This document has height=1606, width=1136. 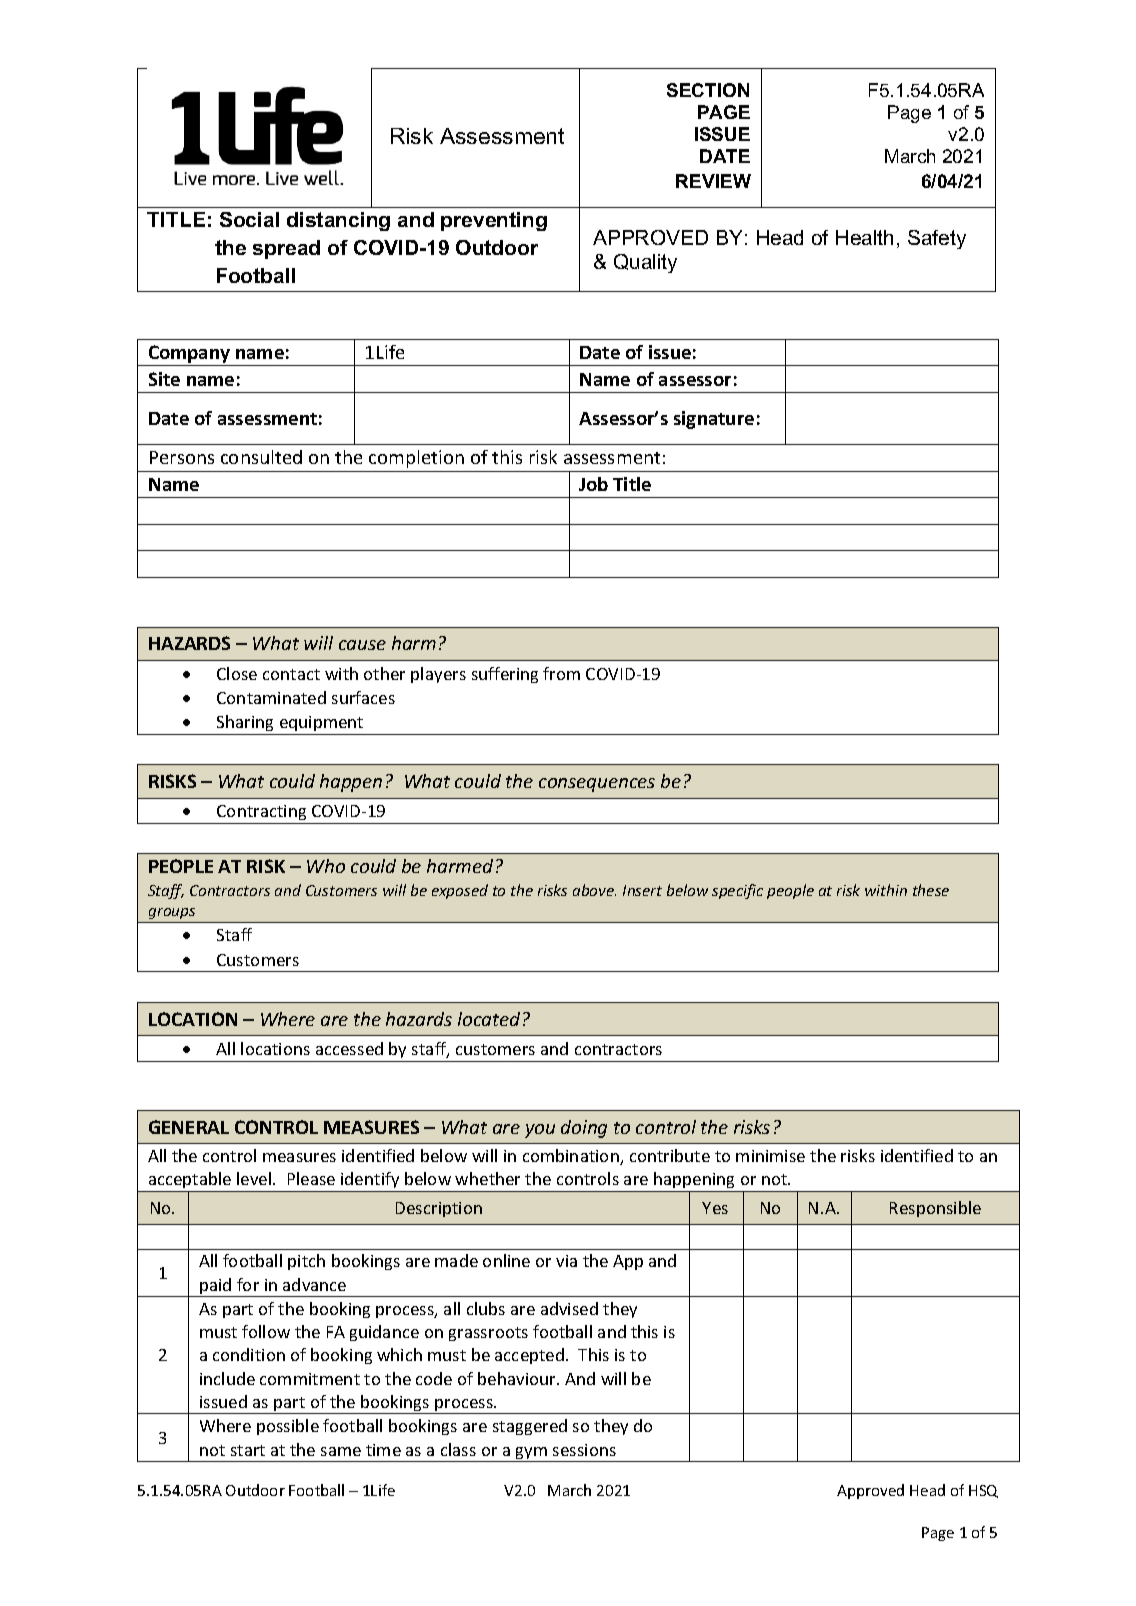 What do you see at coordinates (288, 1427) in the document?
I see `possible` at bounding box center [288, 1427].
